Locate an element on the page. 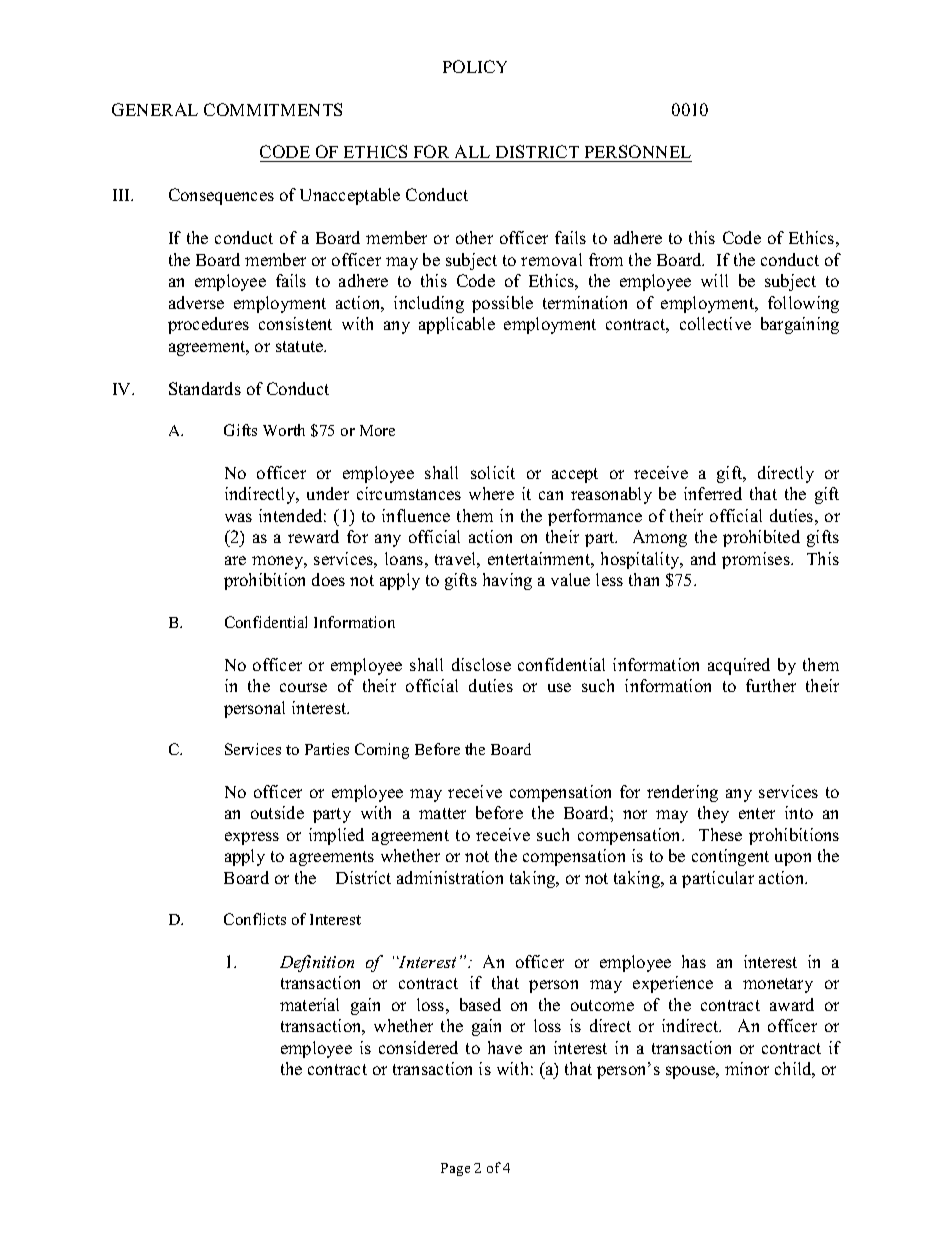 The image size is (952, 1233). Standards is located at coordinates (205, 388).
